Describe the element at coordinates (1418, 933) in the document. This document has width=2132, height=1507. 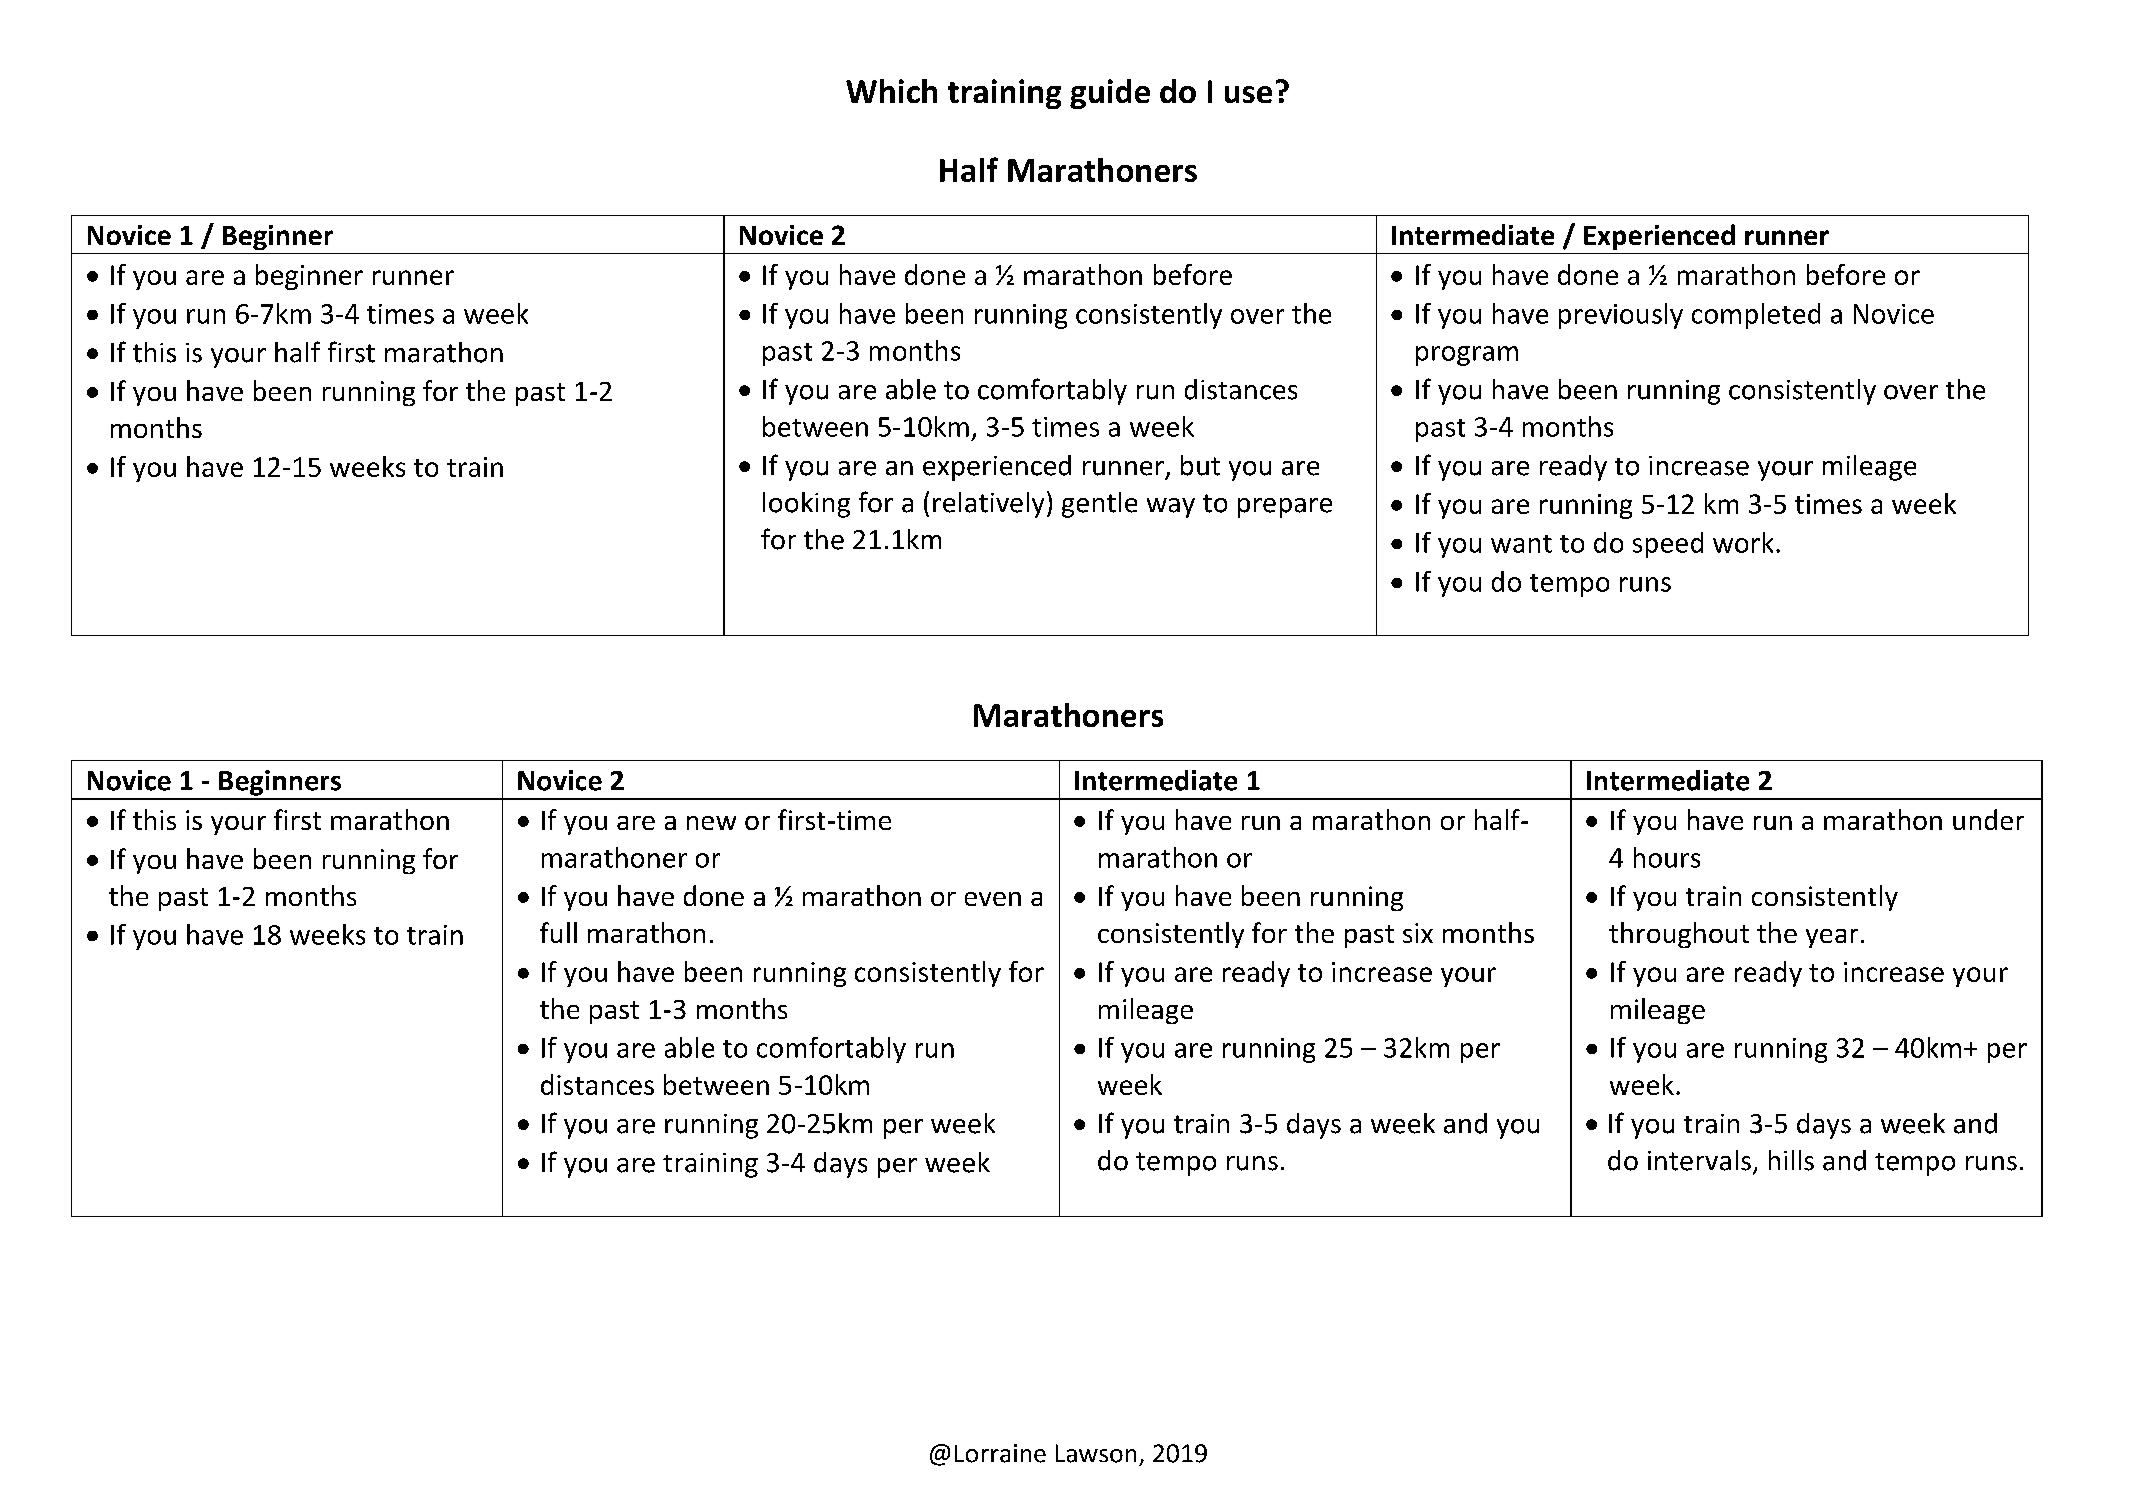
I see `six` at that location.
